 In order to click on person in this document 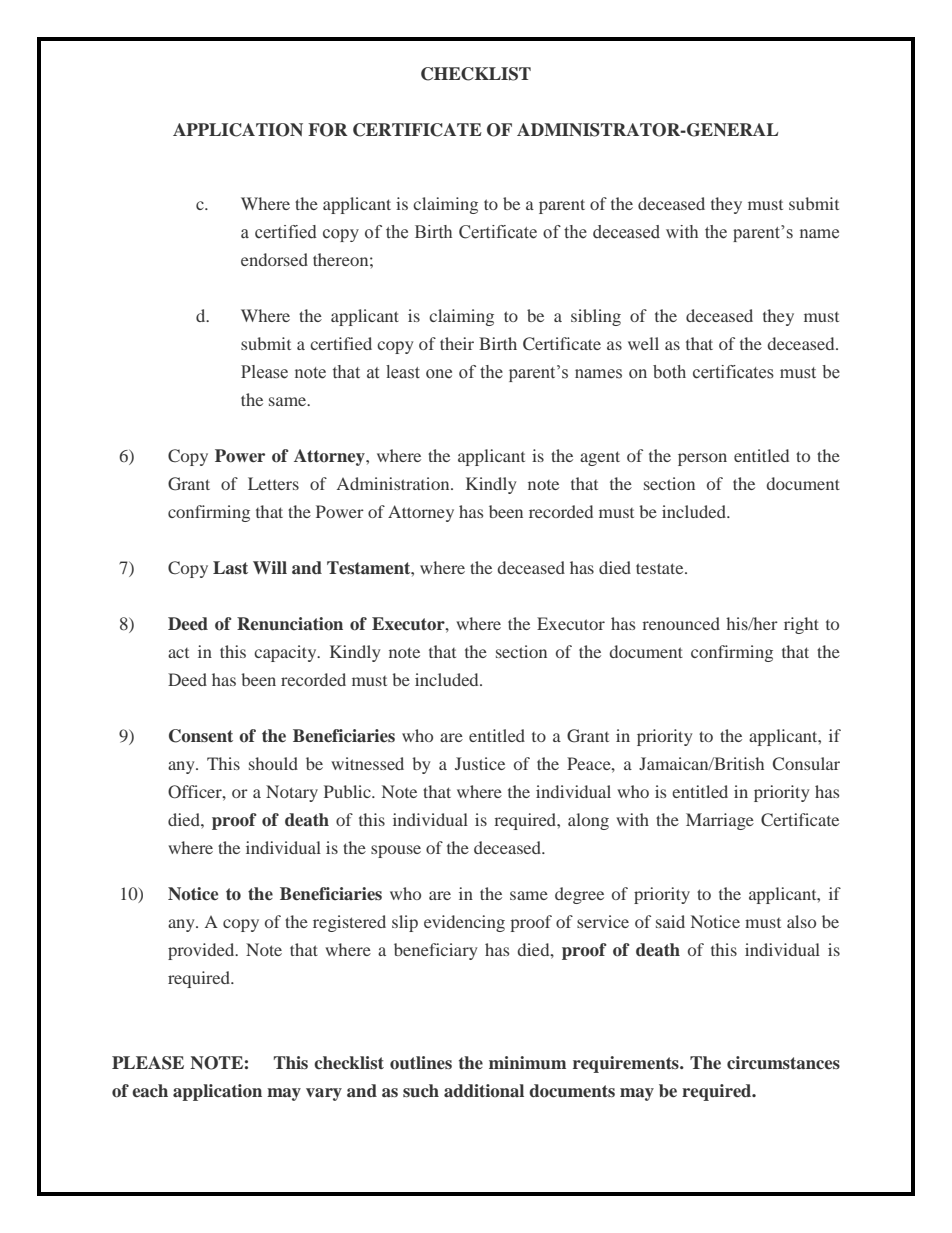, I will do `click(702, 459)`.
